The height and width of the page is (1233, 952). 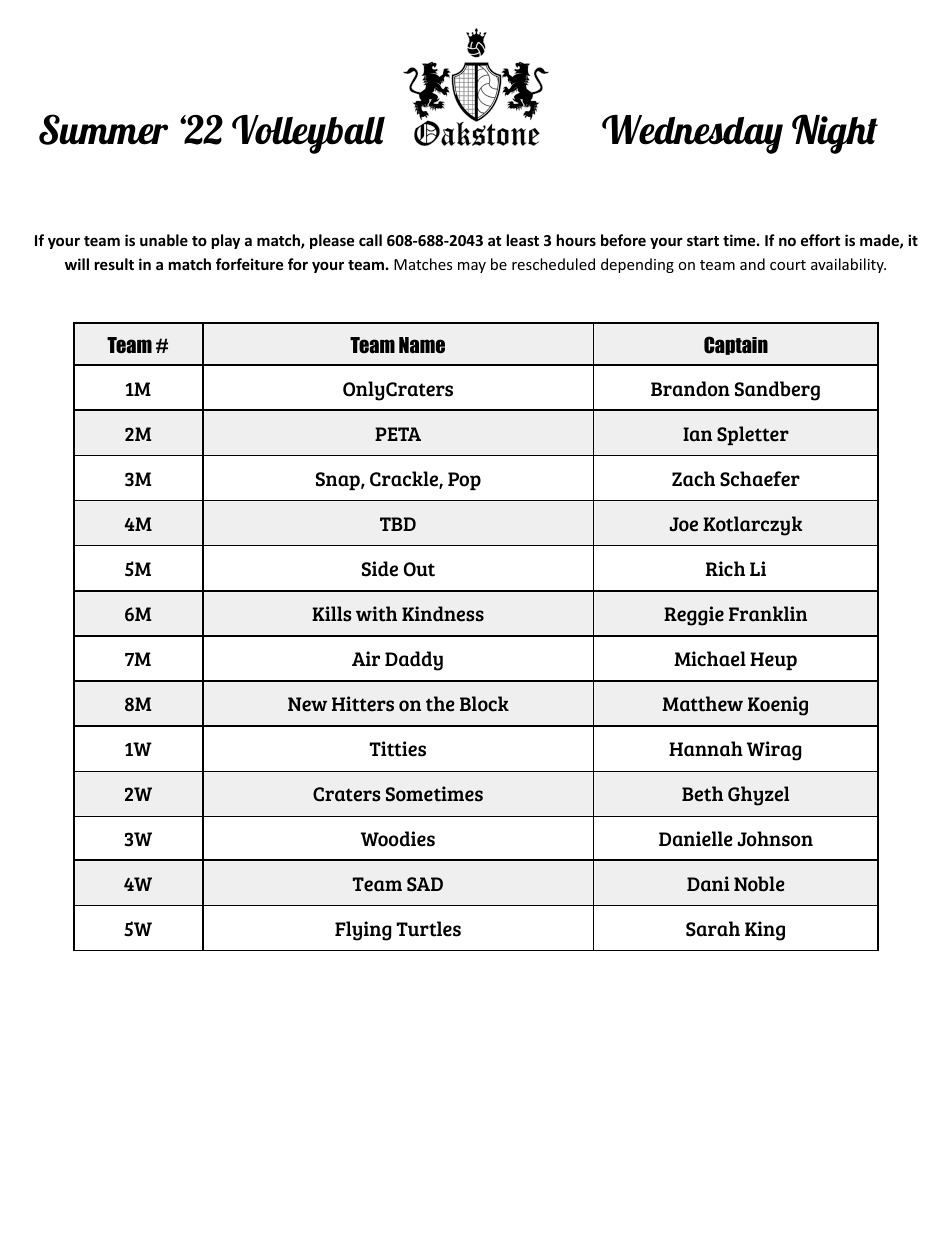 I want to click on Kills, so click(x=332, y=614).
